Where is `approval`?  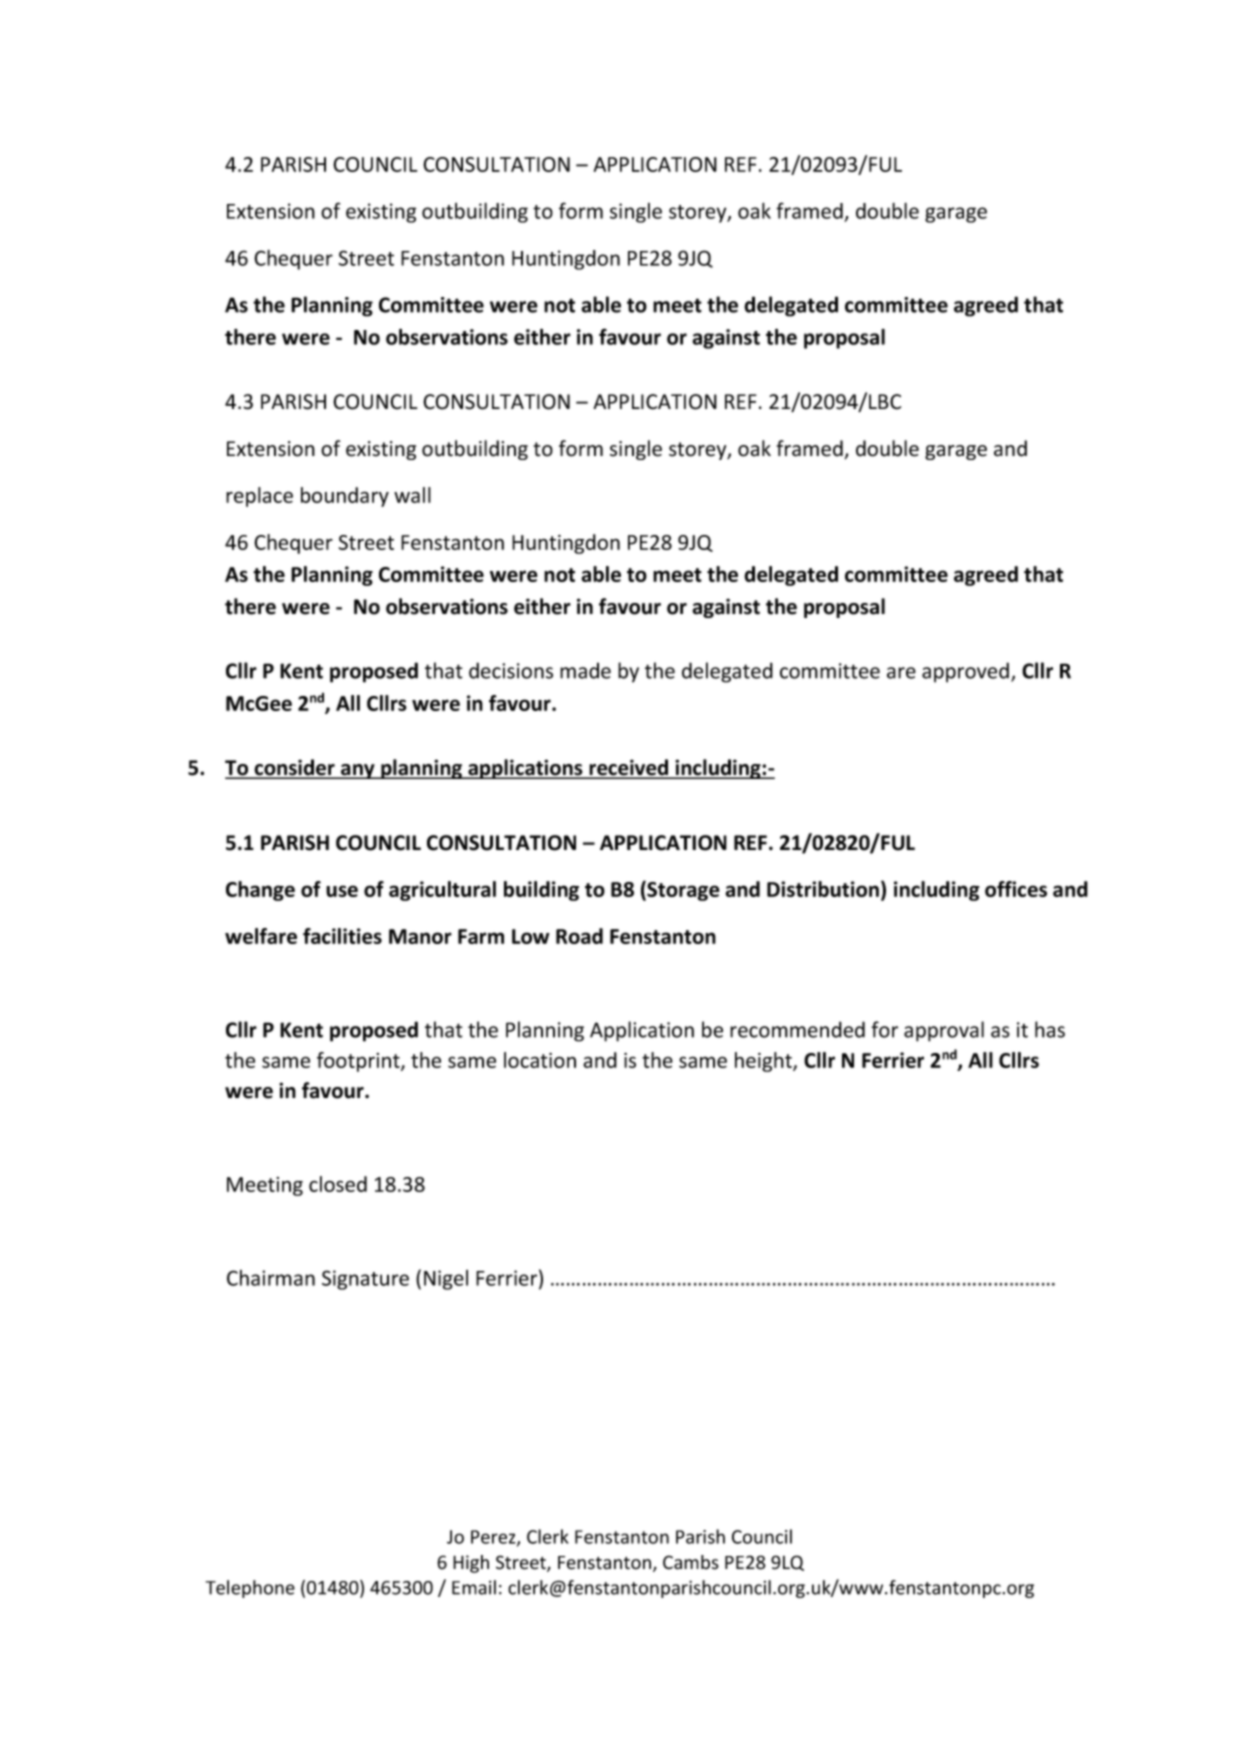
approval is located at coordinates (944, 1031).
